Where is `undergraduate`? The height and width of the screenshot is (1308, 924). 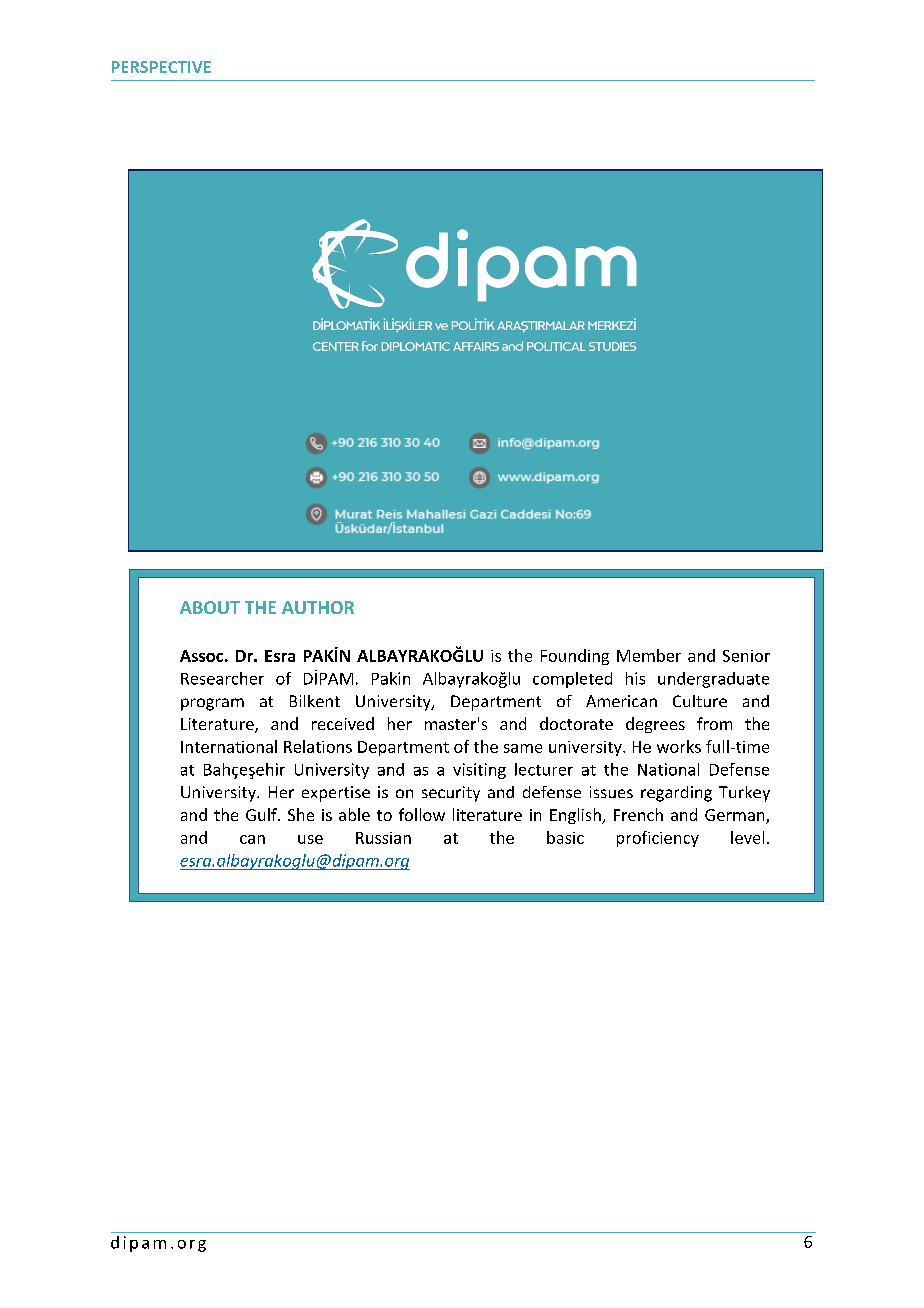
undergraduate is located at coordinates (713, 680).
